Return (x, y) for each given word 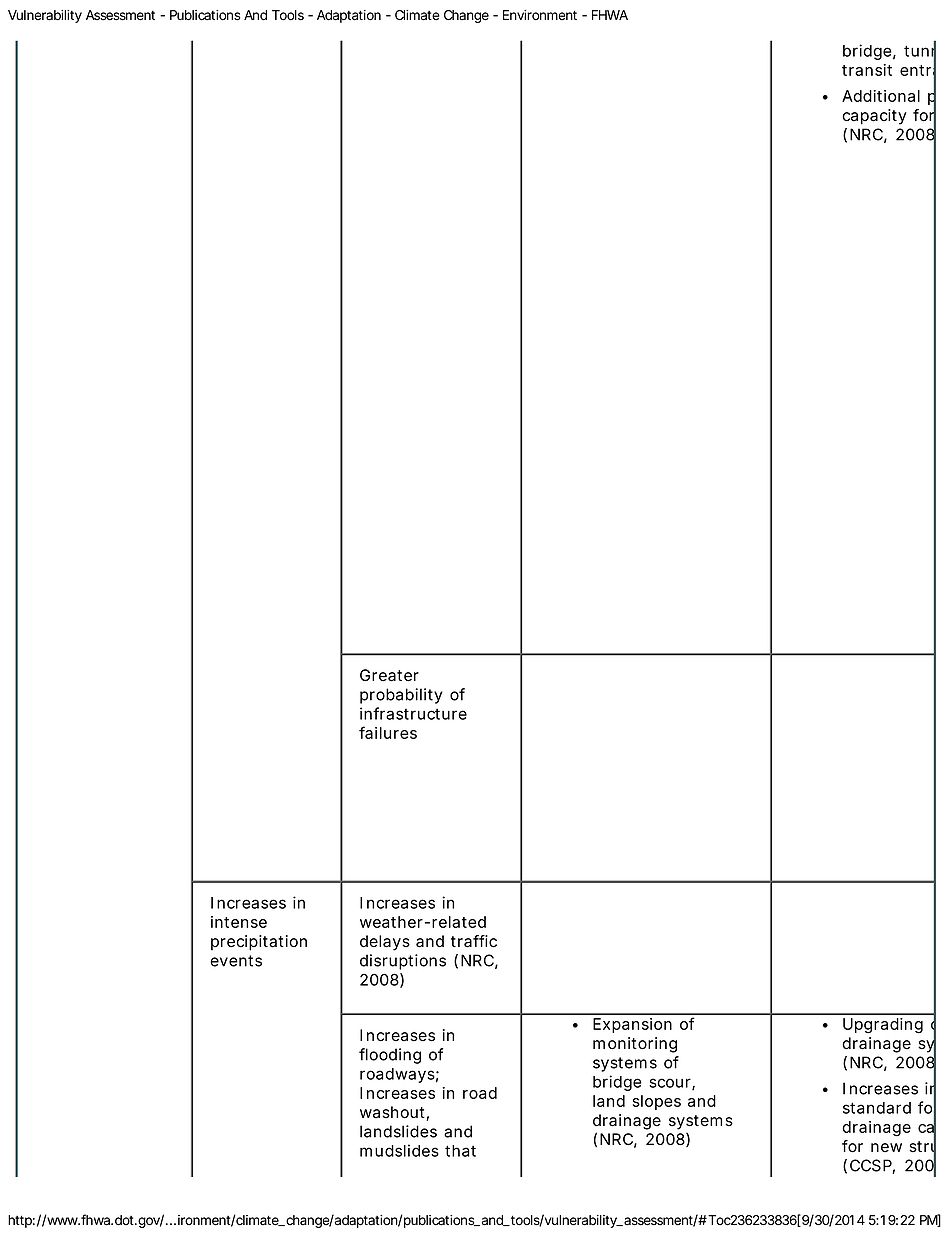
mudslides (399, 1150)
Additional (881, 96)
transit (867, 70)
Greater (389, 675)
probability (401, 696)
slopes (657, 1102)
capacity (874, 117)
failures (388, 732)
